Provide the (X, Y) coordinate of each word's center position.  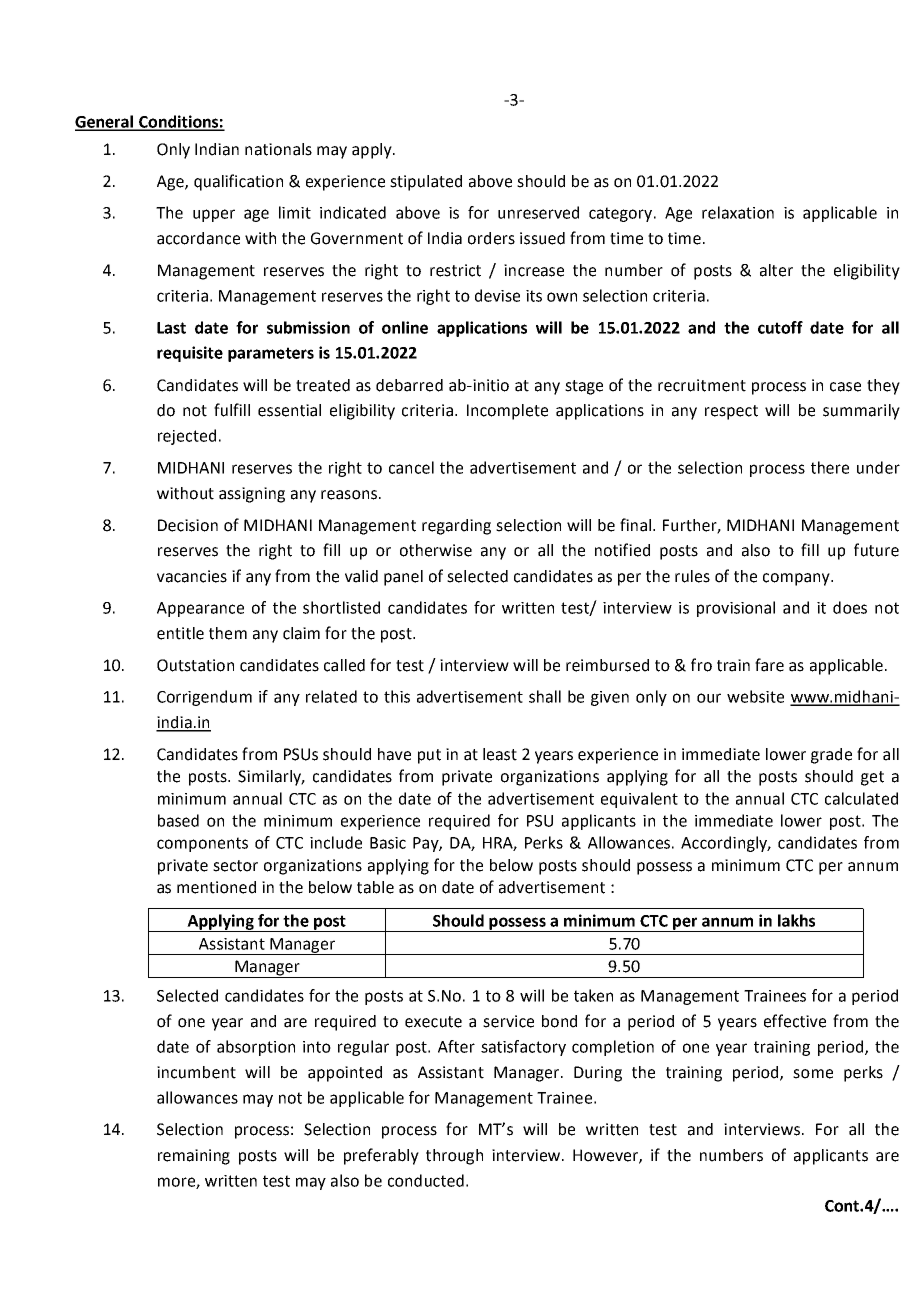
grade (831, 756)
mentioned (216, 887)
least (500, 754)
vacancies (192, 576)
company (797, 579)
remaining (194, 1157)
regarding (456, 527)
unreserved (538, 212)
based (178, 820)
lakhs (796, 920)
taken (593, 995)
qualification (238, 182)
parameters (271, 354)
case (845, 387)
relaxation (738, 212)
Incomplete (507, 412)
